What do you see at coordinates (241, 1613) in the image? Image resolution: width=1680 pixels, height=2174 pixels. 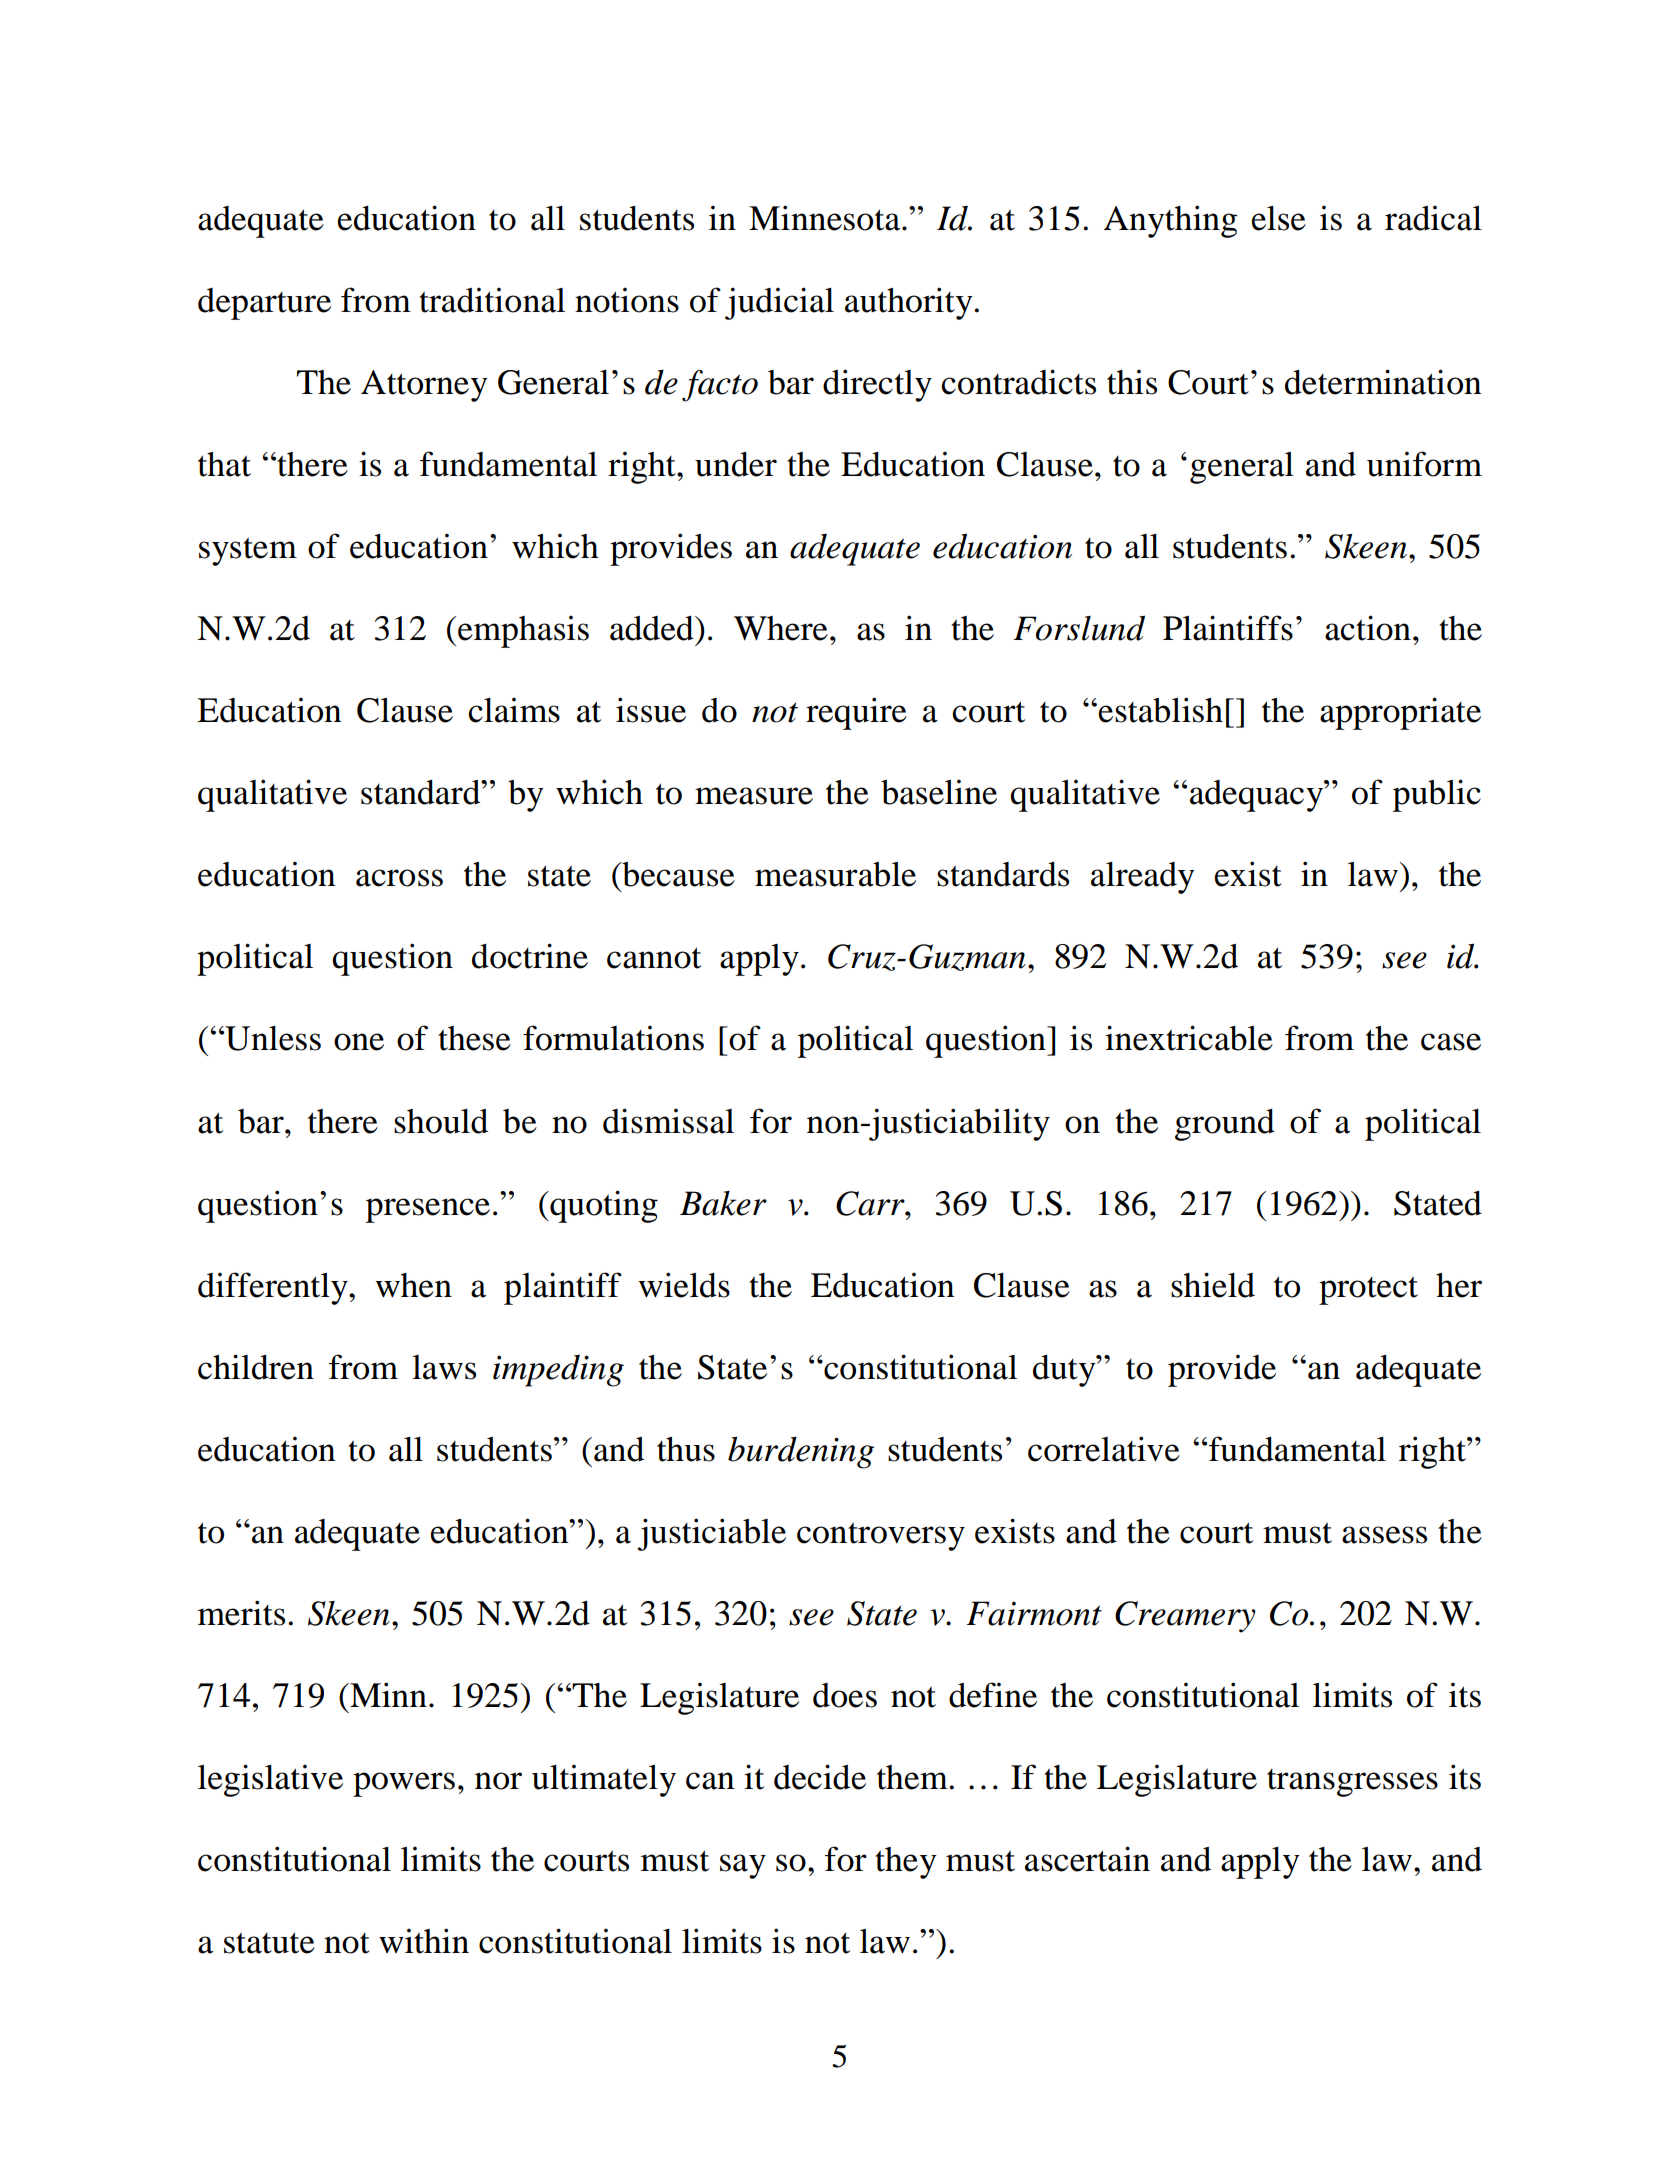 I see `merits` at bounding box center [241, 1613].
